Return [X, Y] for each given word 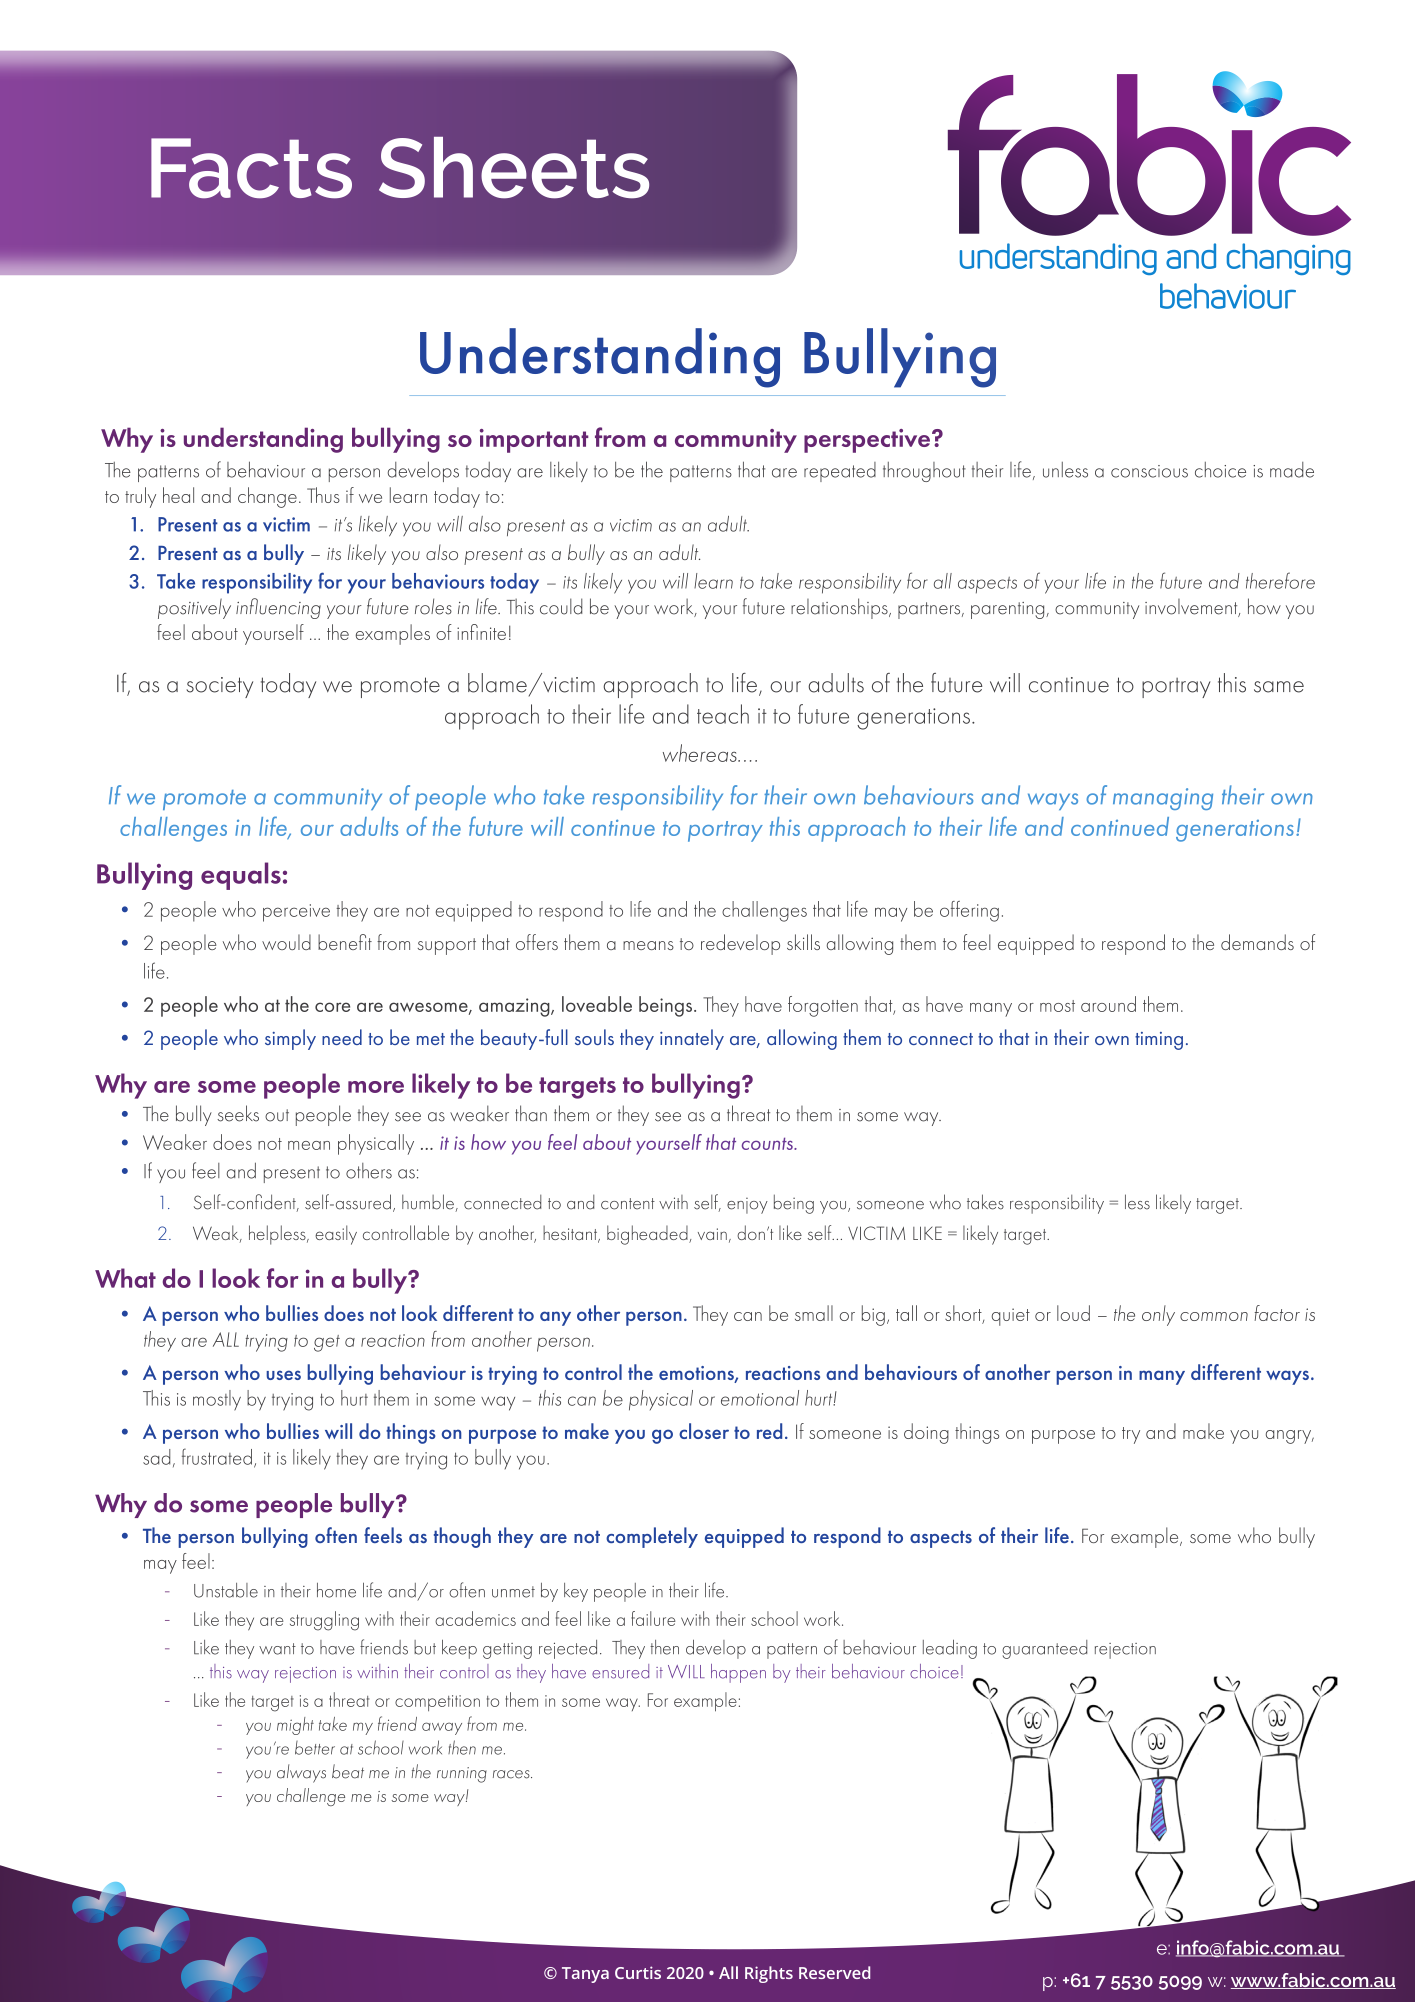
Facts [251, 168]
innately [692, 1039]
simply [290, 1039]
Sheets [514, 168]
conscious [1149, 471]
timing [1159, 1041]
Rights [769, 1974]
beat [348, 1771]
